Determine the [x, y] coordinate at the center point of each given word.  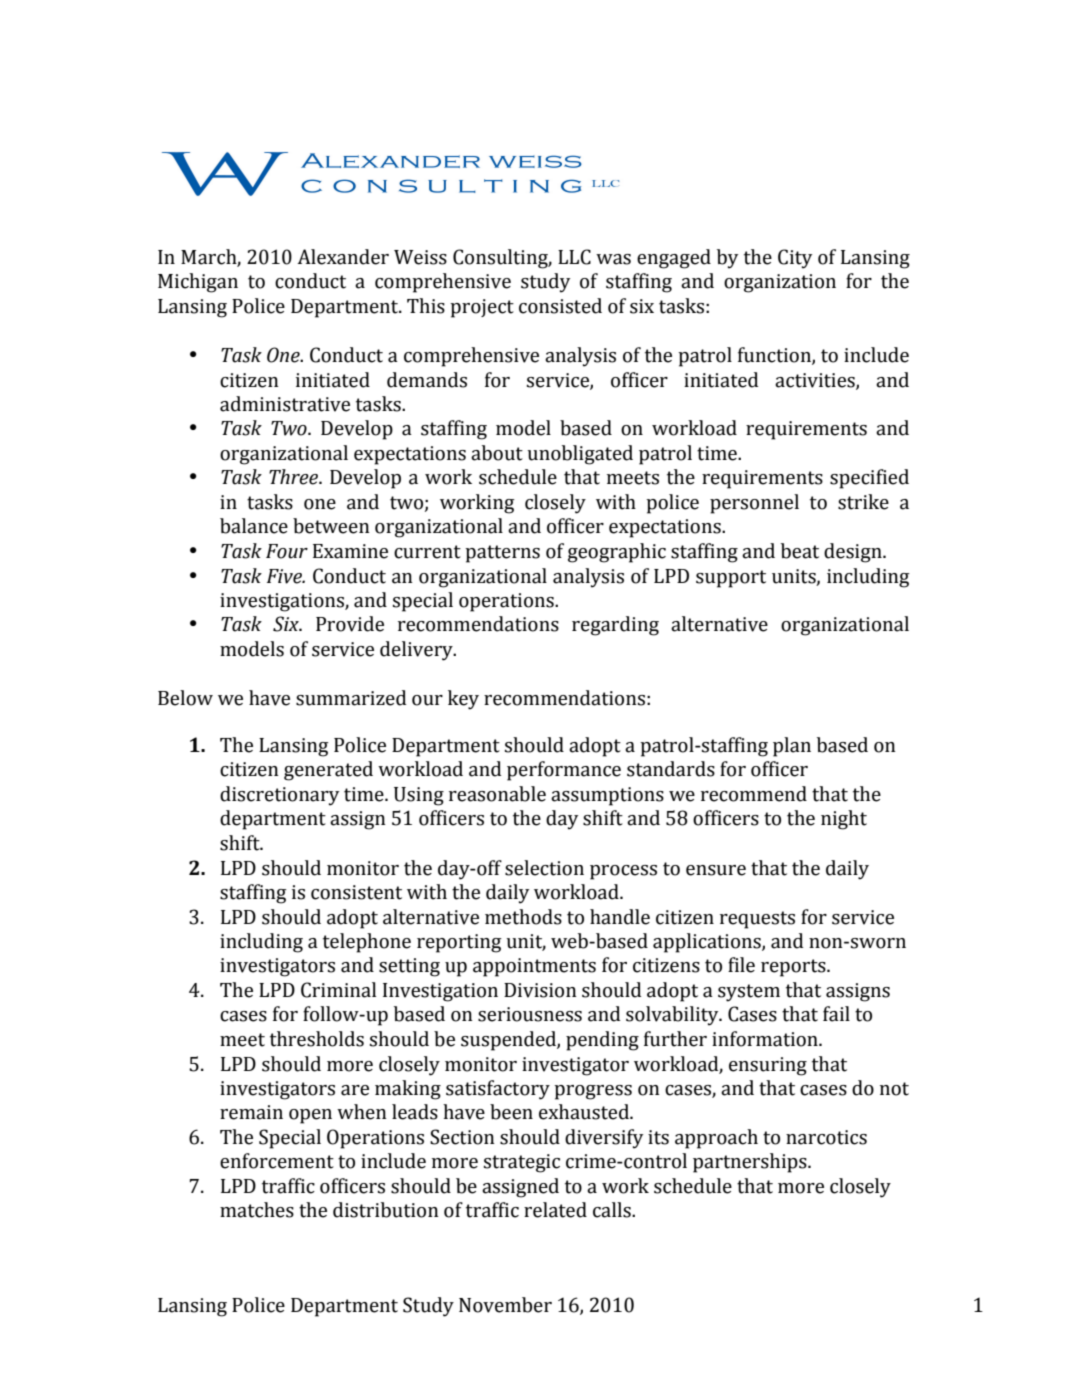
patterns [502, 554]
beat [800, 551]
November [505, 1305]
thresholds [317, 1039]
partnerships [751, 1163]
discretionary [279, 796]
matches [257, 1210]
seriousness [530, 1014]
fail [836, 1014]
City [795, 259]
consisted [560, 306]
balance [254, 526]
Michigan [198, 283]
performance [564, 771]
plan [792, 747]
